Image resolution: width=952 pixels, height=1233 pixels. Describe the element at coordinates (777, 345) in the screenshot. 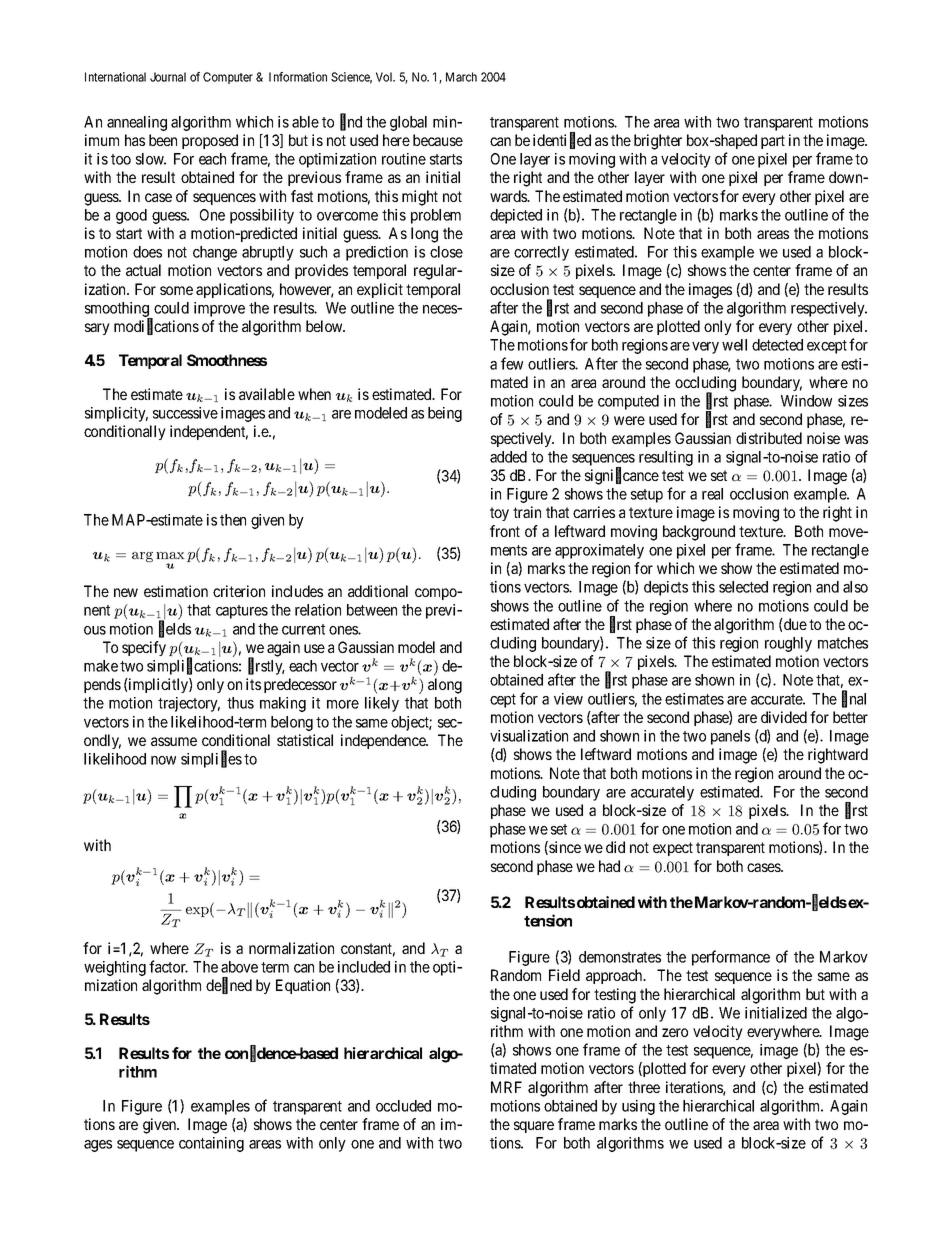

I see `detected` at that location.
